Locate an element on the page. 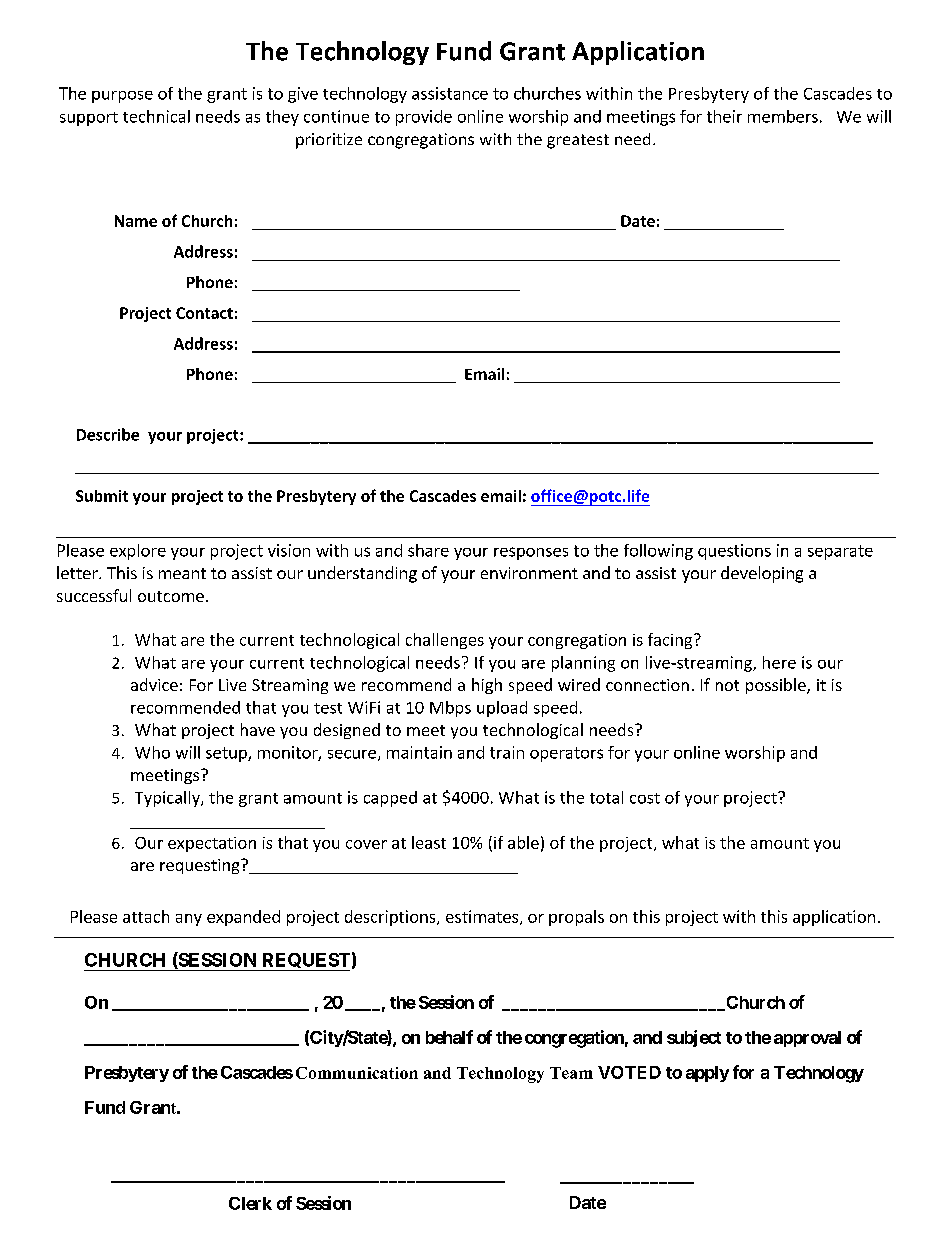 The width and height of the image is (952, 1233). estimates is located at coordinates (483, 917).
